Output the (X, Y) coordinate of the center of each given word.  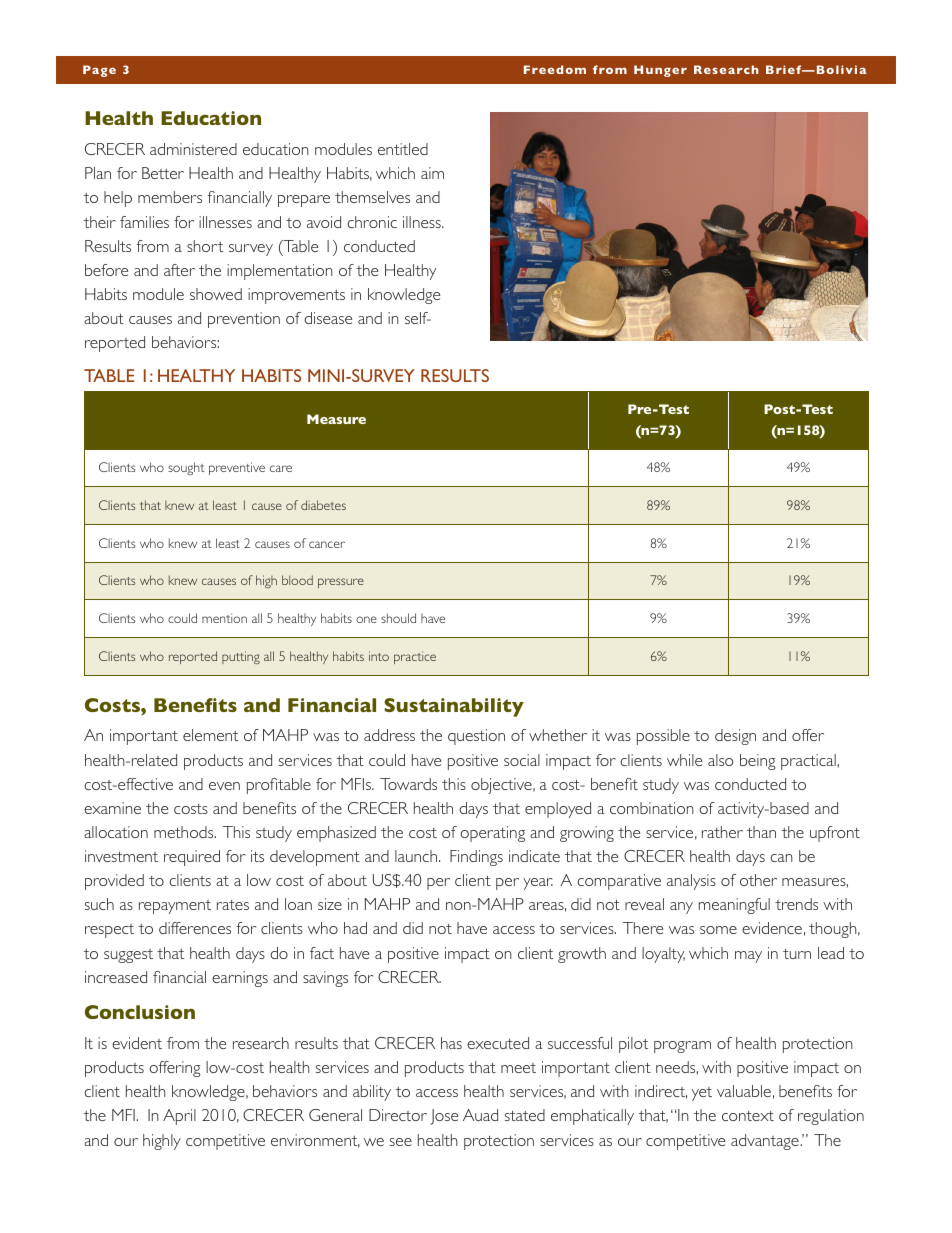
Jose (444, 1117)
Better (163, 173)
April (179, 1117)
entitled (403, 149)
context (748, 1116)
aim (432, 173)
